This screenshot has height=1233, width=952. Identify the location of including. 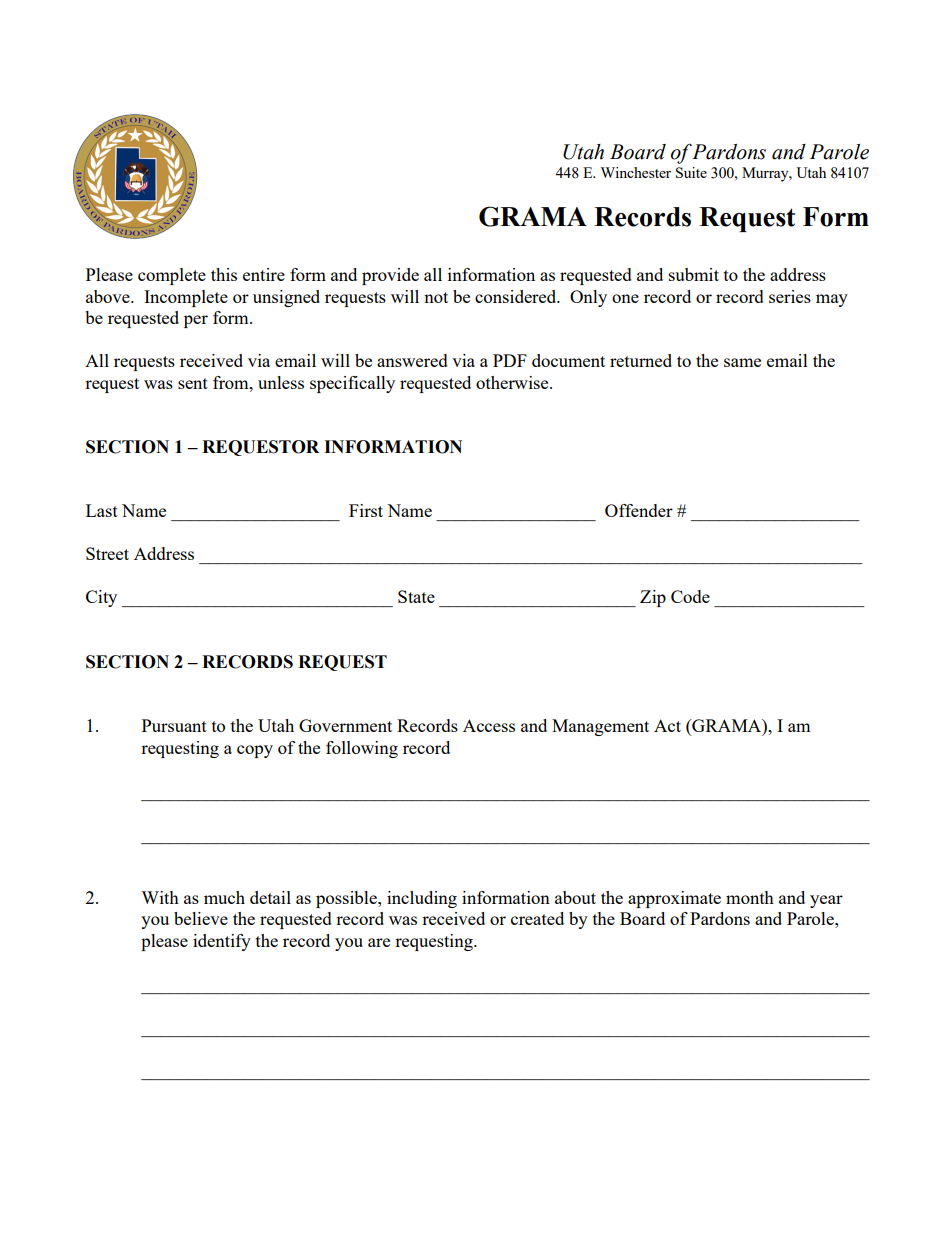
(422, 899).
